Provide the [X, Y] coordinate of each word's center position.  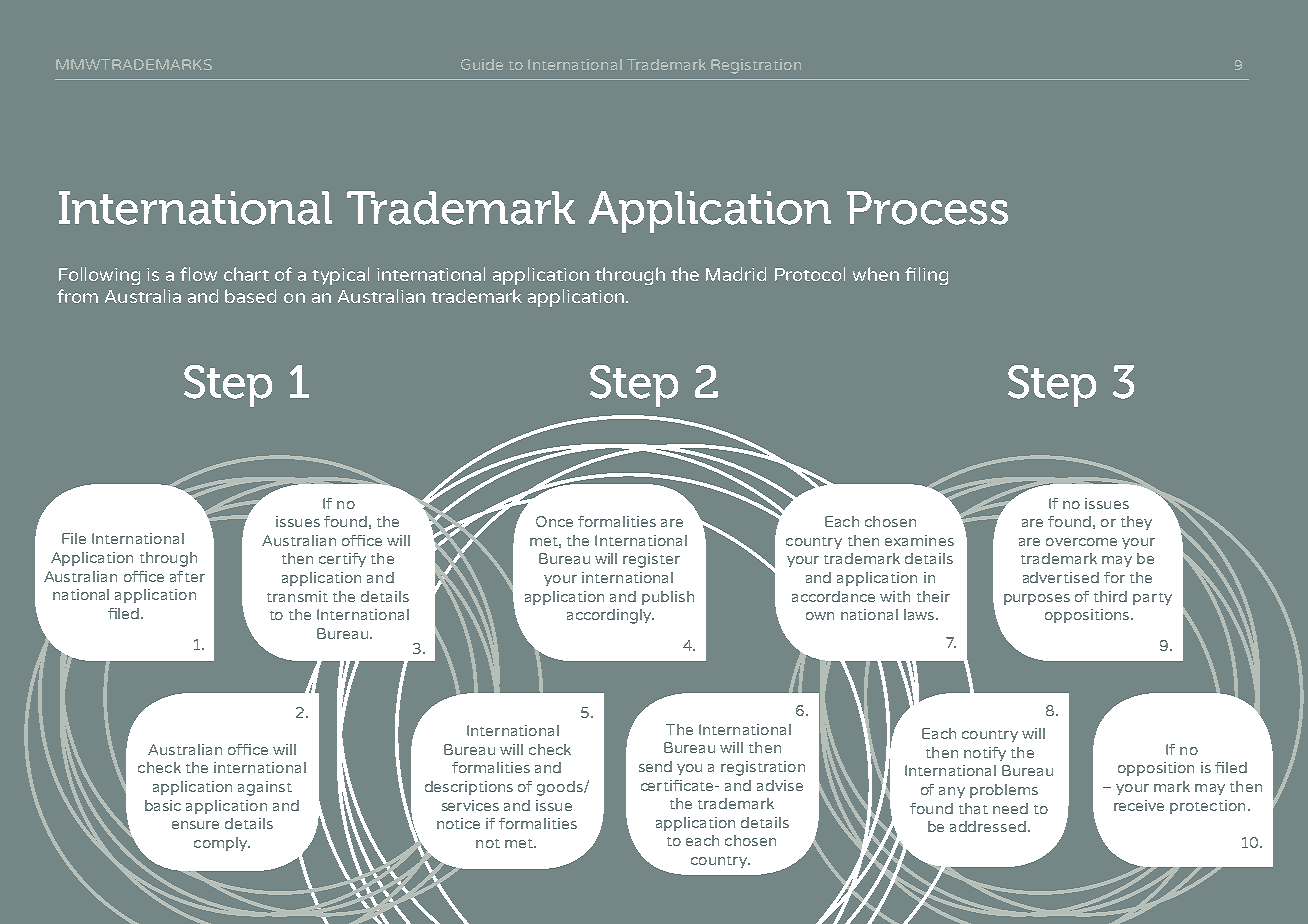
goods [561, 788]
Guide [482, 64]
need [1010, 808]
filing [926, 276]
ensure [195, 825]
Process [927, 208]
